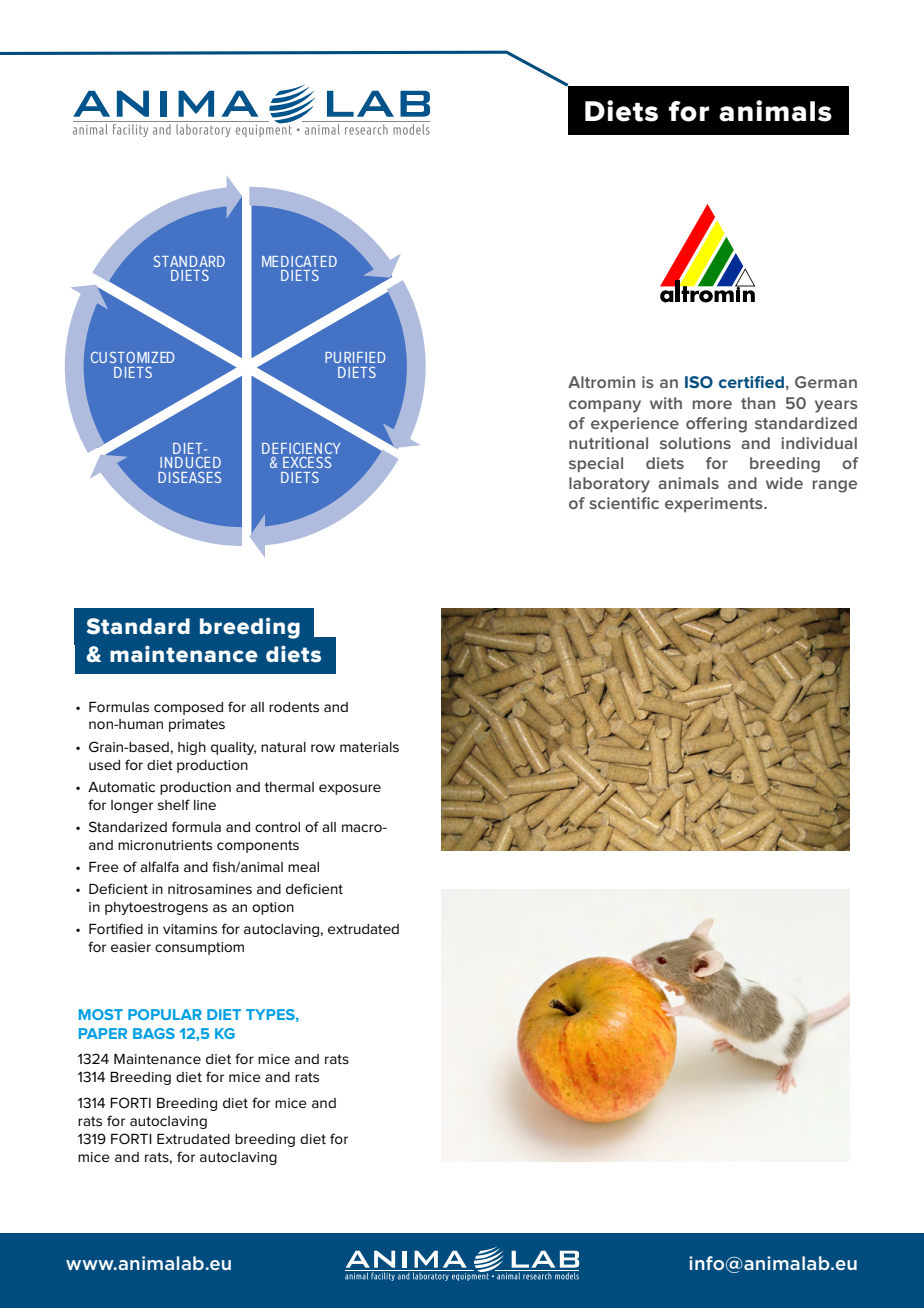 The image size is (924, 1308). Describe the element at coordinates (350, 789) in the screenshot. I see `exposure` at that location.
